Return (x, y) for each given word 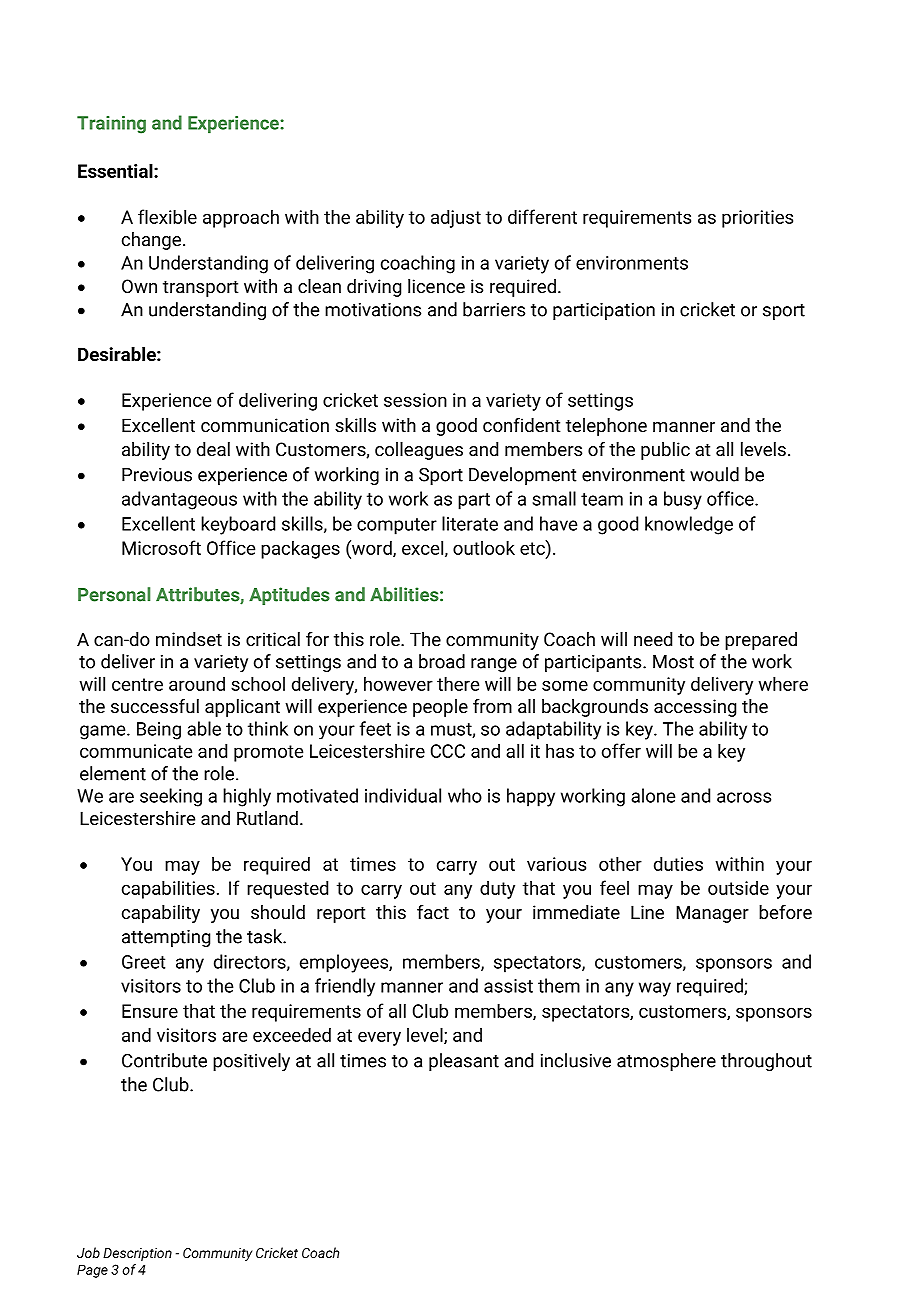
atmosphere (666, 1062)
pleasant (464, 1062)
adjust (456, 218)
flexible (167, 216)
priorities (757, 219)
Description (137, 1254)
